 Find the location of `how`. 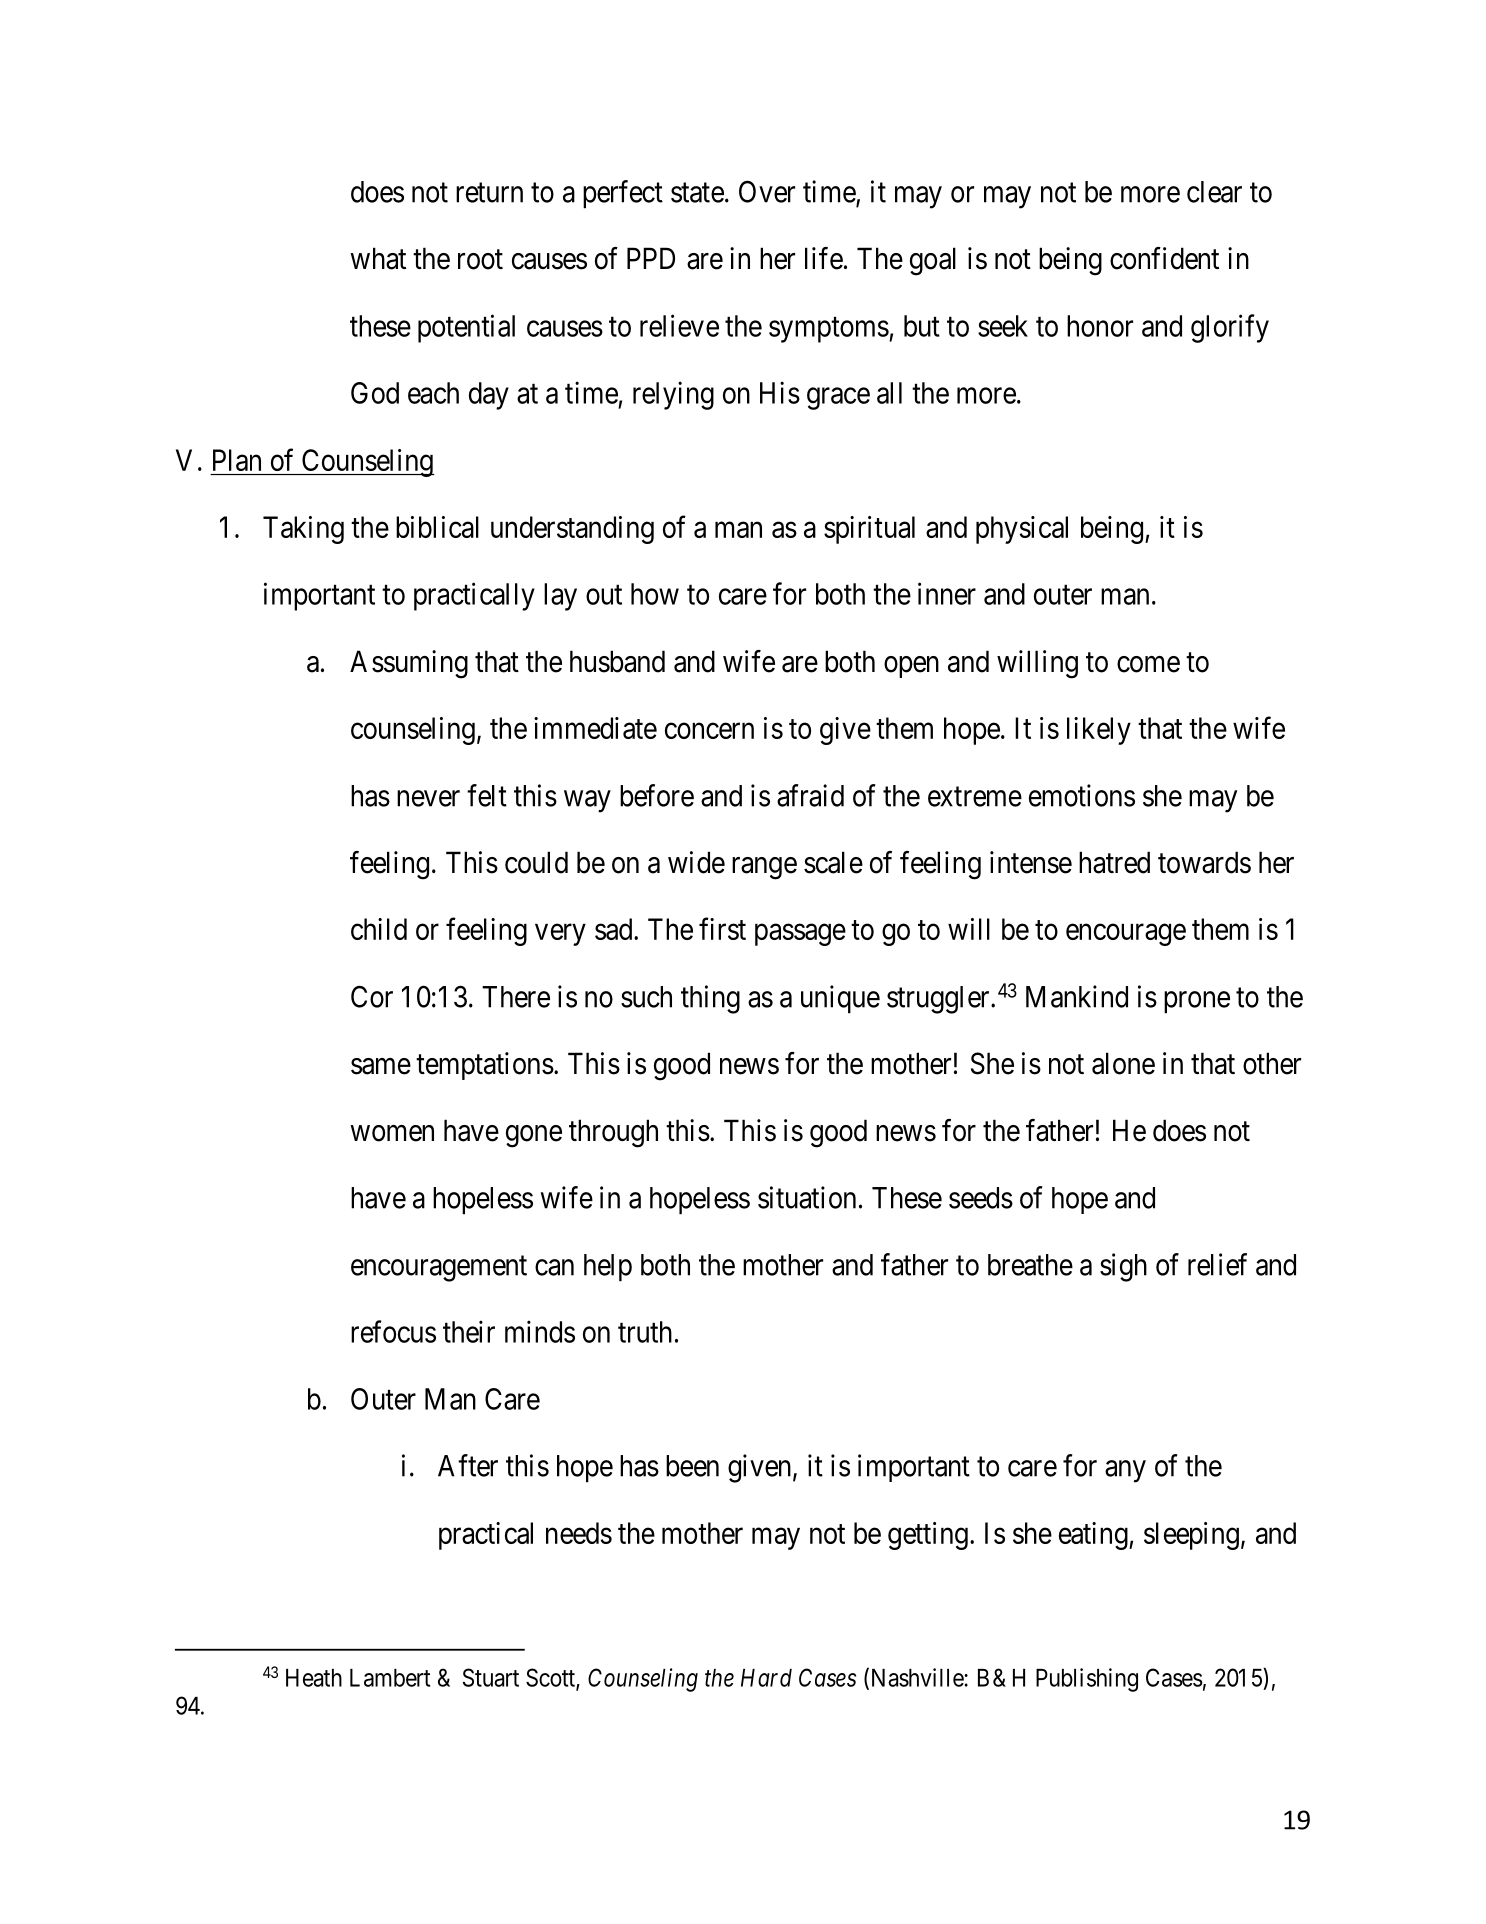

how is located at coordinates (655, 594).
